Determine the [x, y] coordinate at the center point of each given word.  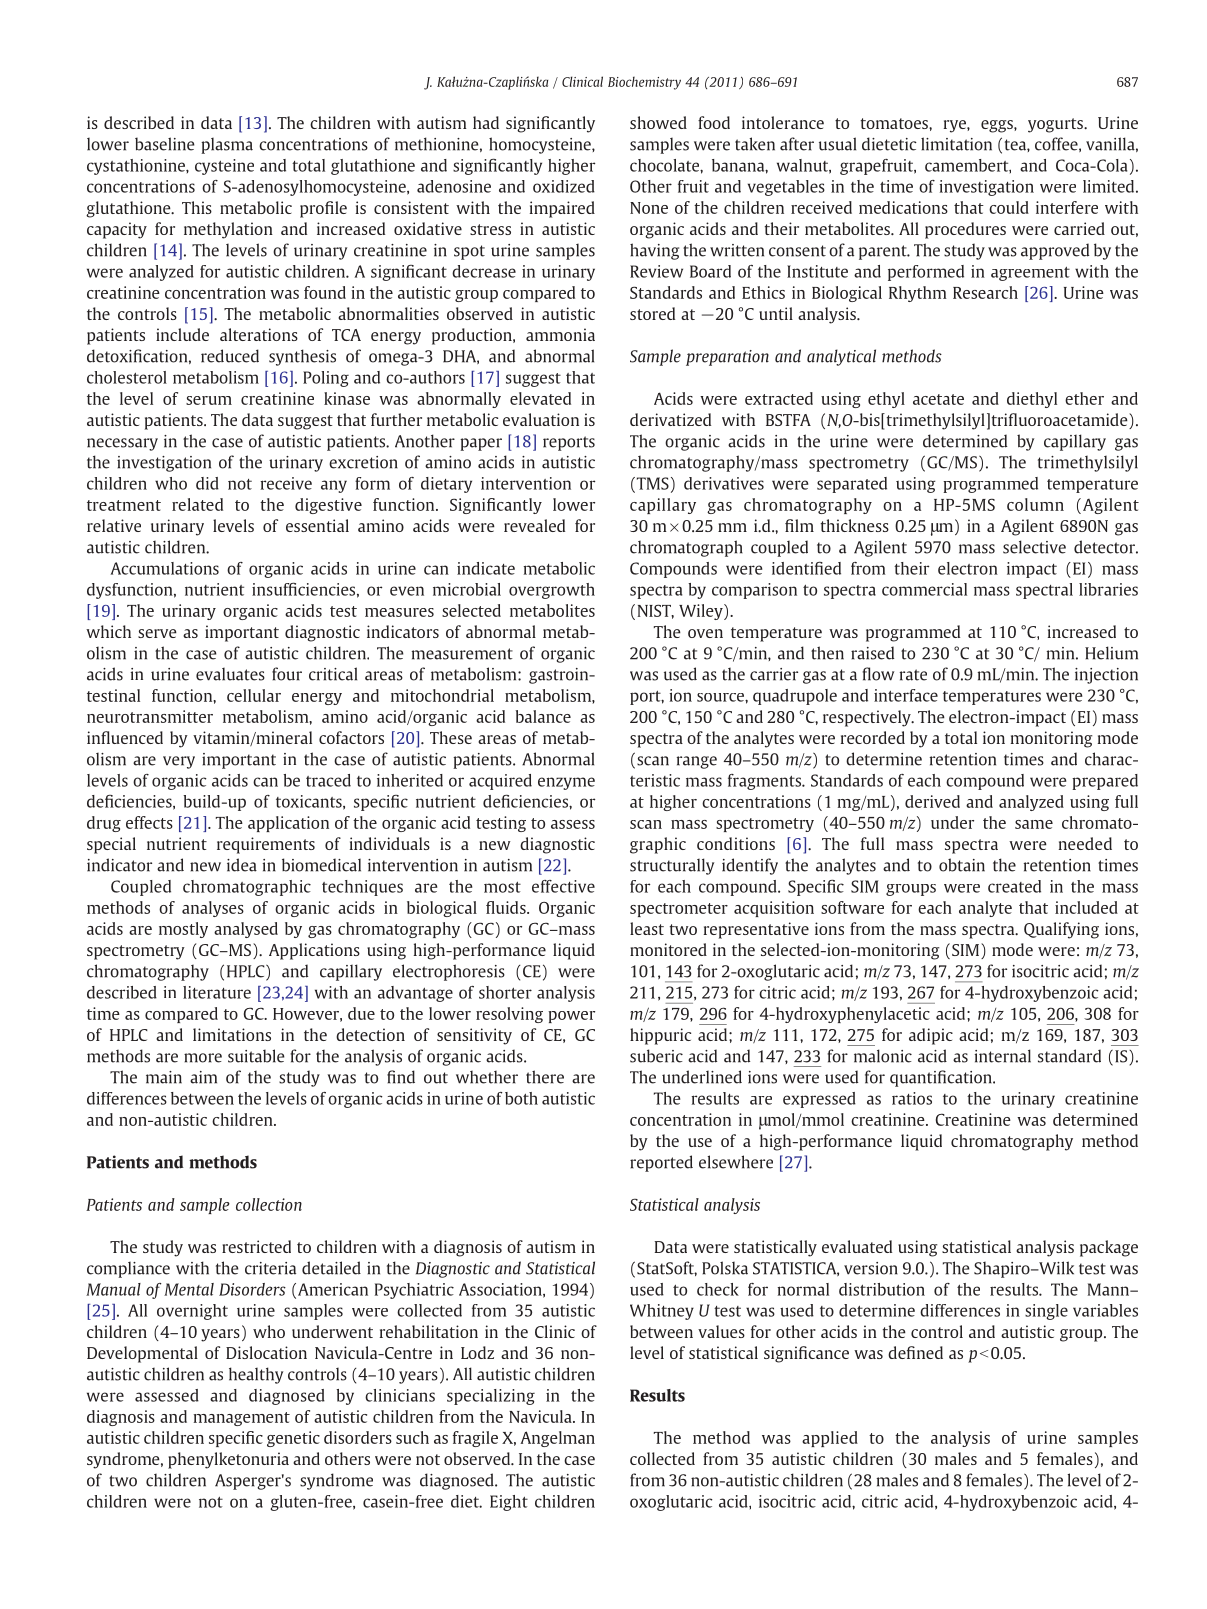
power [571, 1017]
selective [1034, 547]
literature [217, 992]
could [1009, 207]
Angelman [557, 1439]
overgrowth [552, 591]
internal [1003, 1056]
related [197, 504]
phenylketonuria [228, 1460]
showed [658, 122]
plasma [227, 146]
